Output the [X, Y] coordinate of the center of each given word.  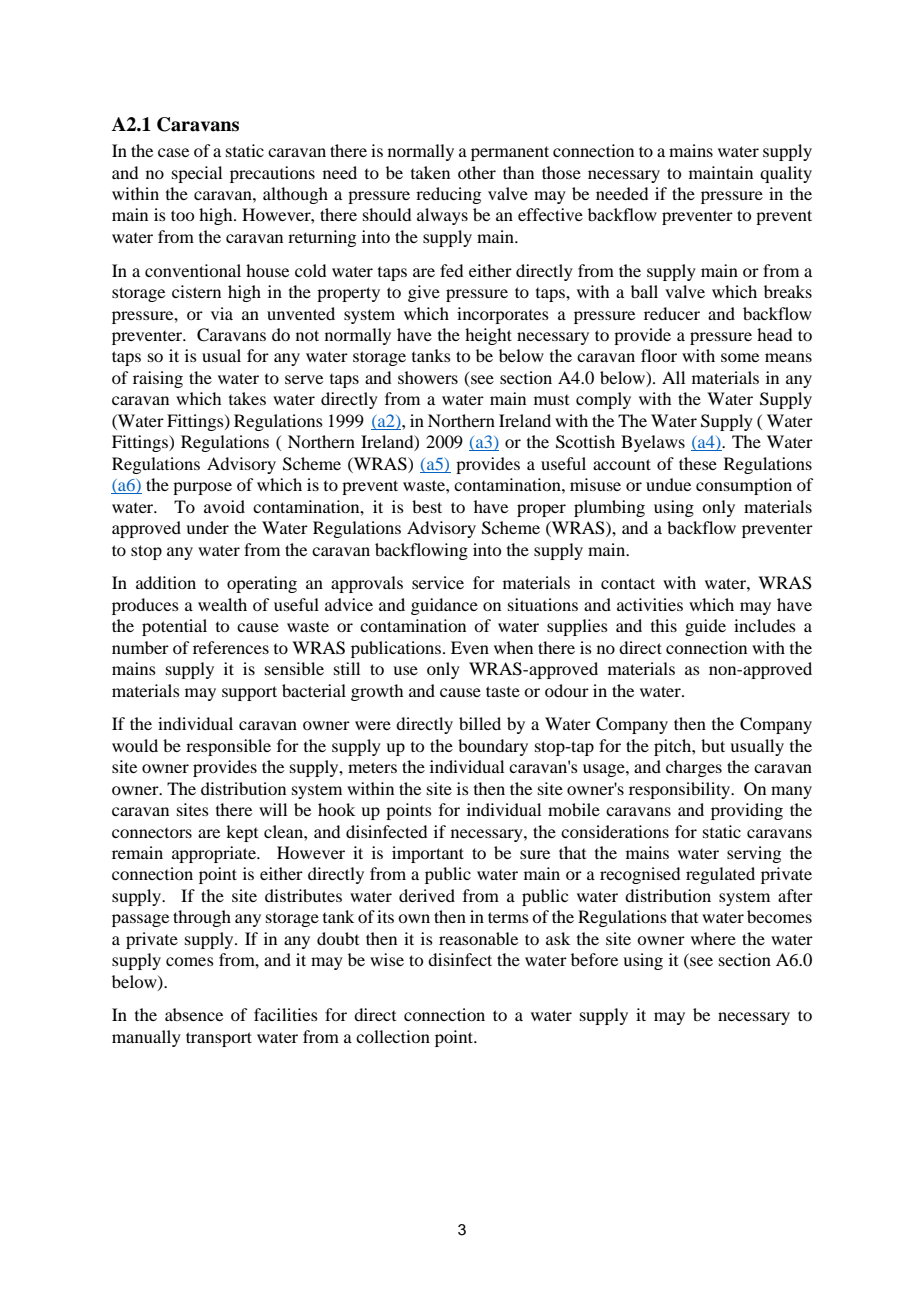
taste [503, 691]
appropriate [215, 854]
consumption [744, 486]
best [427, 506]
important [428, 854]
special [197, 174]
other [477, 172]
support [249, 693]
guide [705, 627]
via [222, 313]
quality [786, 174]
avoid [224, 506]
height [488, 336]
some [740, 357]
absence [194, 1014]
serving [754, 854]
